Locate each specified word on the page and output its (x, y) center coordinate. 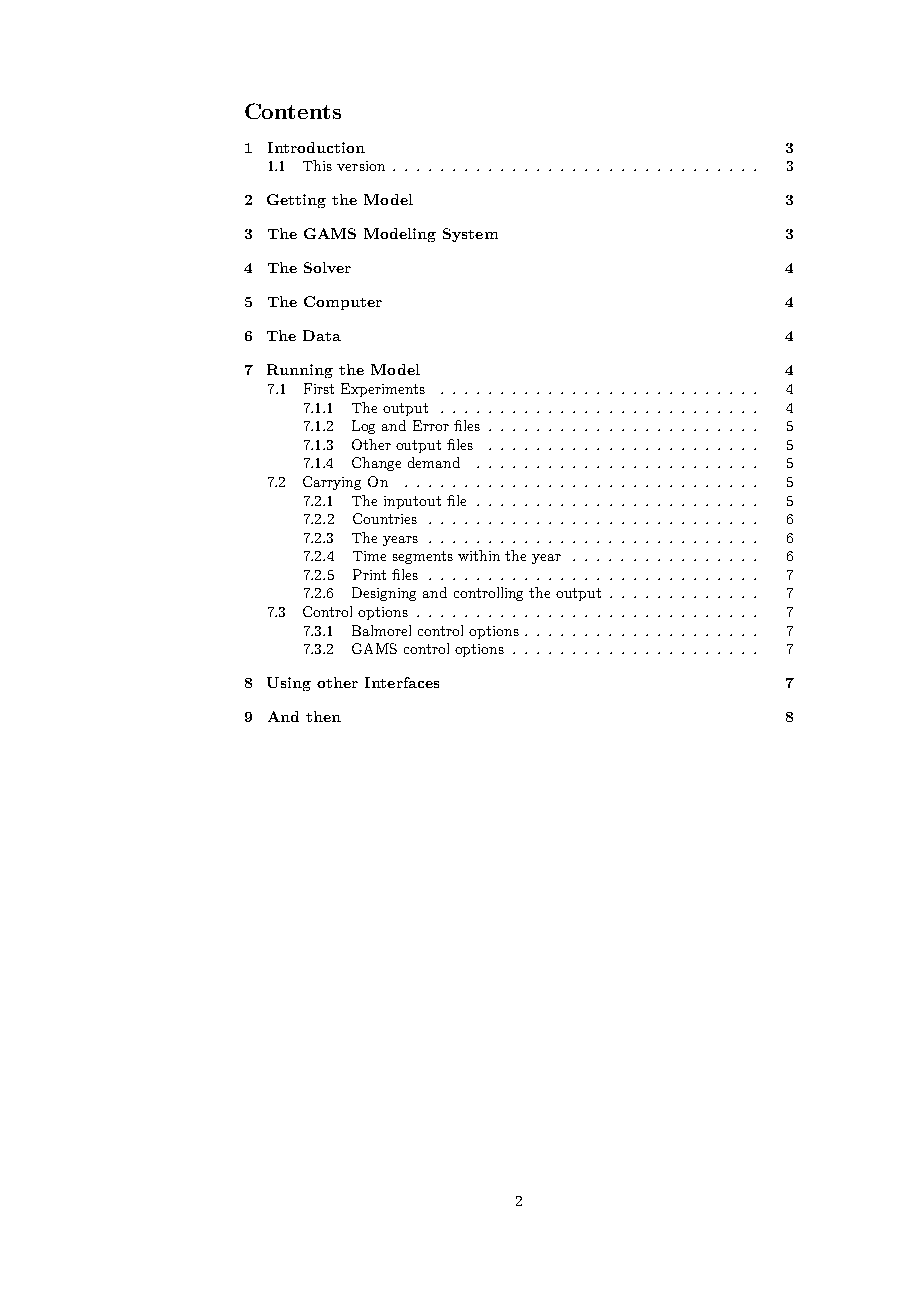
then (323, 716)
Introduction (316, 147)
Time (369, 556)
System (470, 235)
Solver (327, 267)
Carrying (332, 483)
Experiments (383, 390)
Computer (343, 303)
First (319, 388)
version (361, 166)
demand (434, 462)
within (479, 555)
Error (431, 425)
